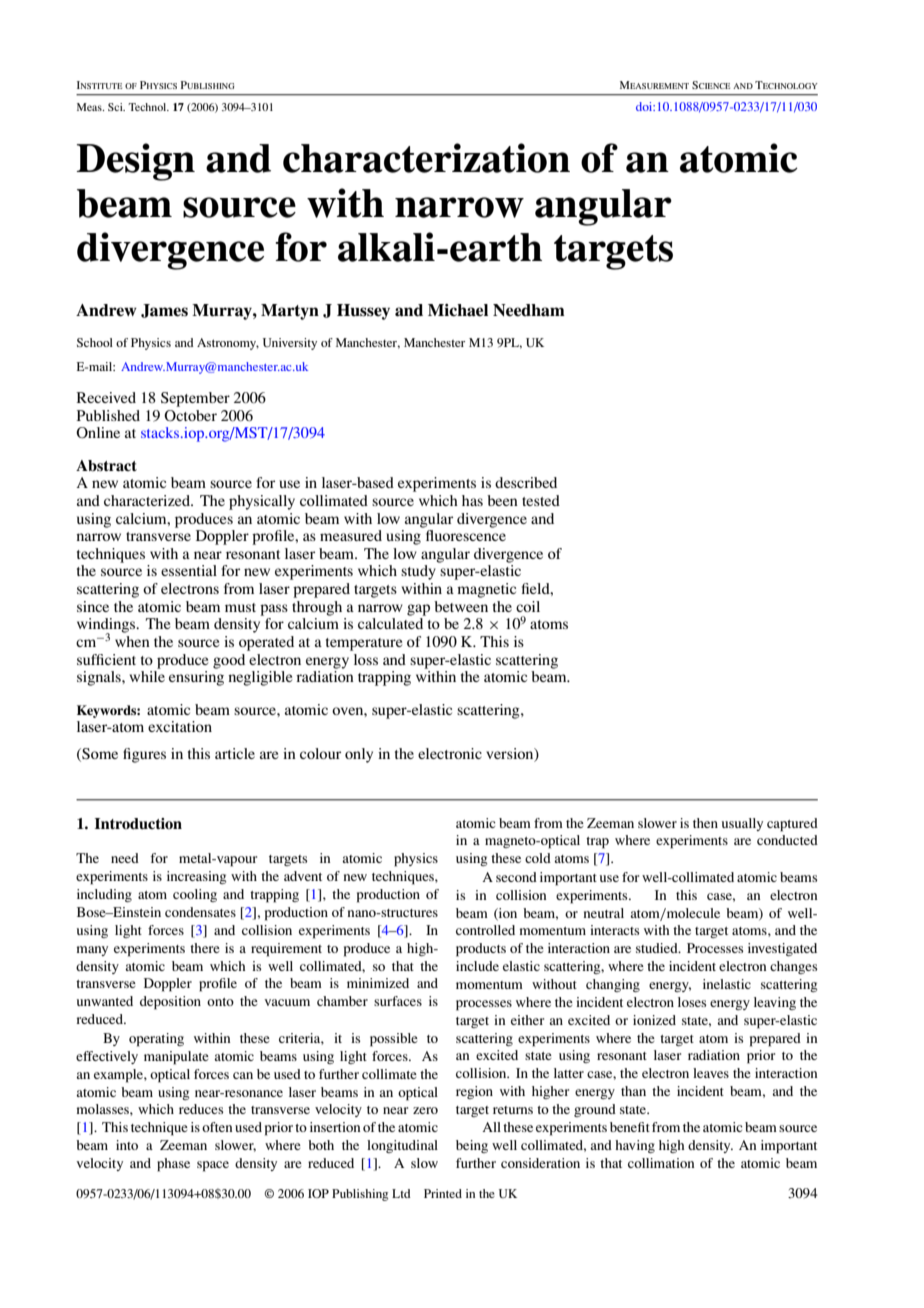 This screenshot has height=1308, width=924. I want to click on Design, so click(135, 162).
